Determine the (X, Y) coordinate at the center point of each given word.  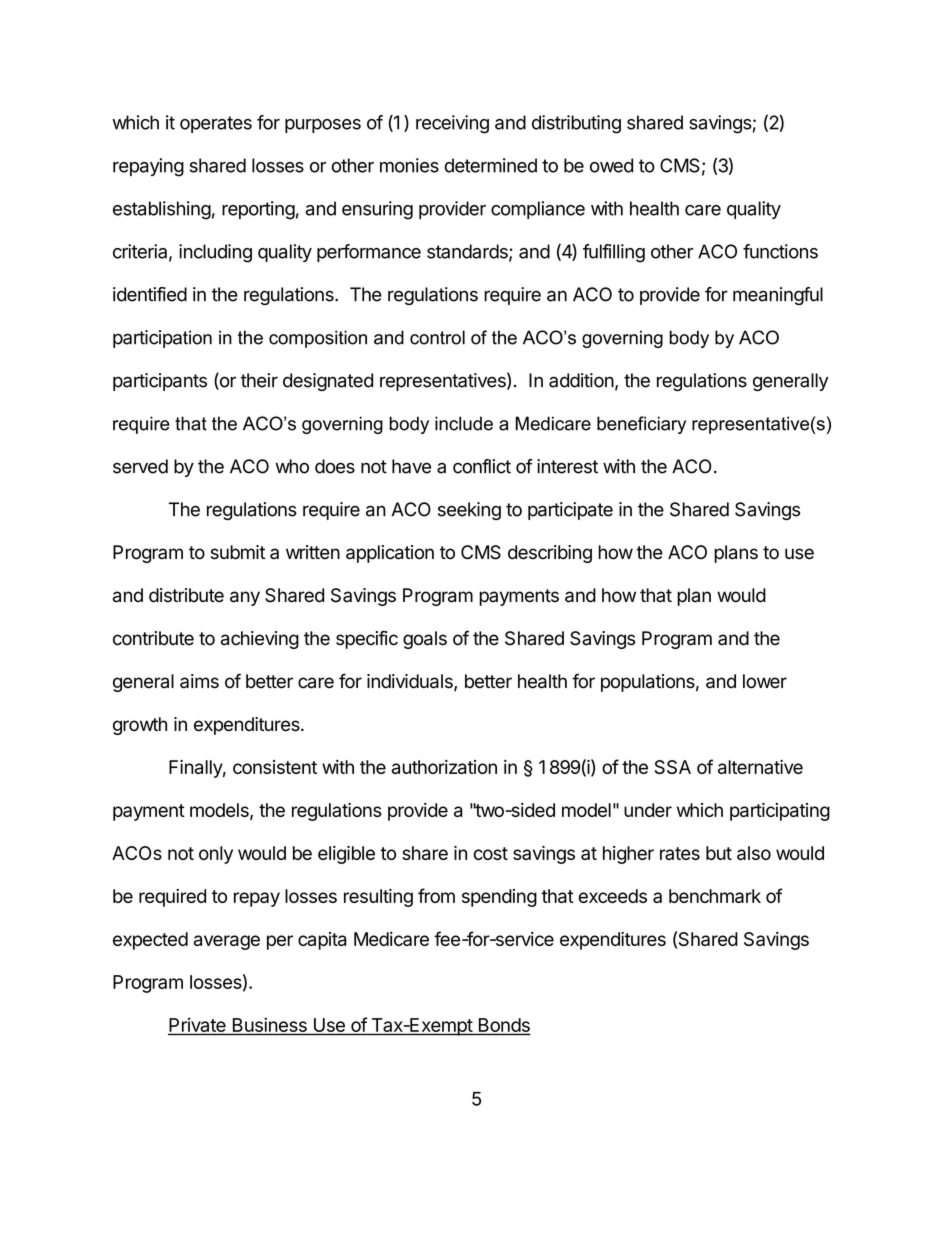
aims (199, 681)
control (437, 337)
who (292, 466)
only (216, 855)
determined (491, 165)
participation (162, 339)
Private (198, 1026)
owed (611, 165)
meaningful (778, 296)
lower (765, 681)
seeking (469, 511)
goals (425, 640)
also (754, 853)
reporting (258, 210)
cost (491, 853)
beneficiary (641, 425)
